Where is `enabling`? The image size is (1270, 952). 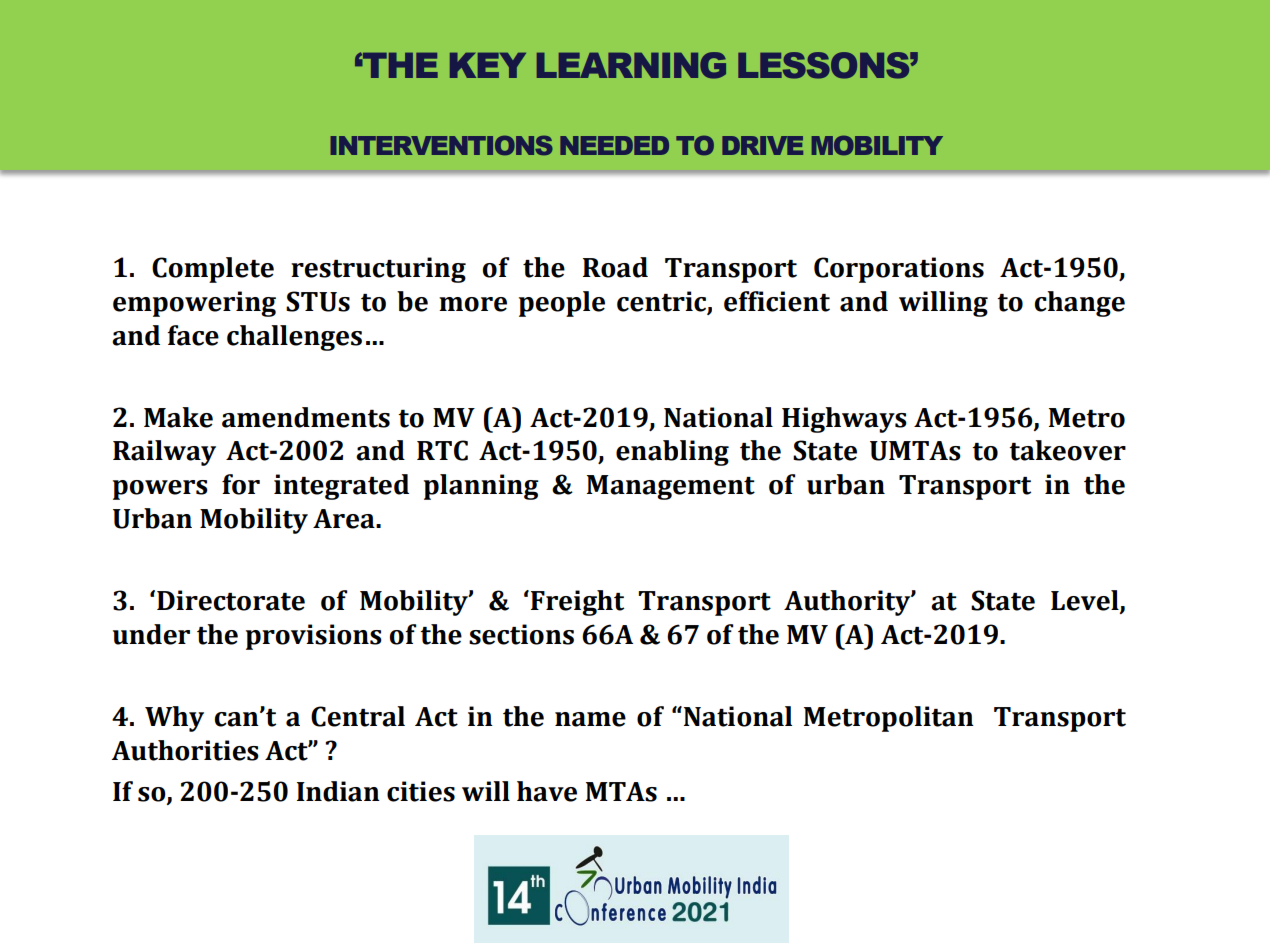 enabling is located at coordinates (672, 453).
